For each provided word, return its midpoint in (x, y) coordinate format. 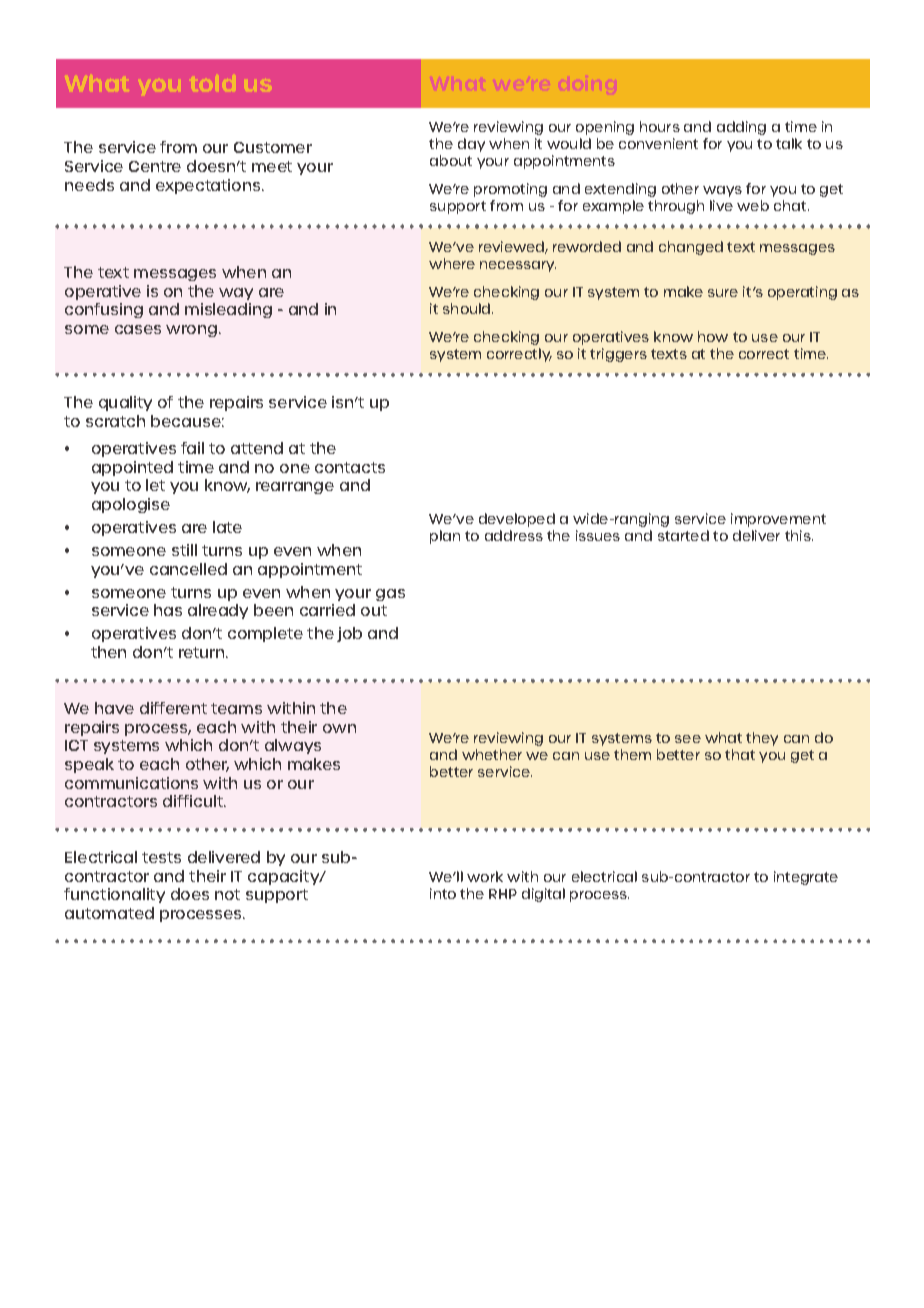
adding (741, 128)
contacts (350, 467)
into (443, 893)
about (451, 160)
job (349, 634)
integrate (806, 878)
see (688, 739)
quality (125, 403)
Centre (155, 166)
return (203, 652)
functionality (114, 895)
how (713, 336)
